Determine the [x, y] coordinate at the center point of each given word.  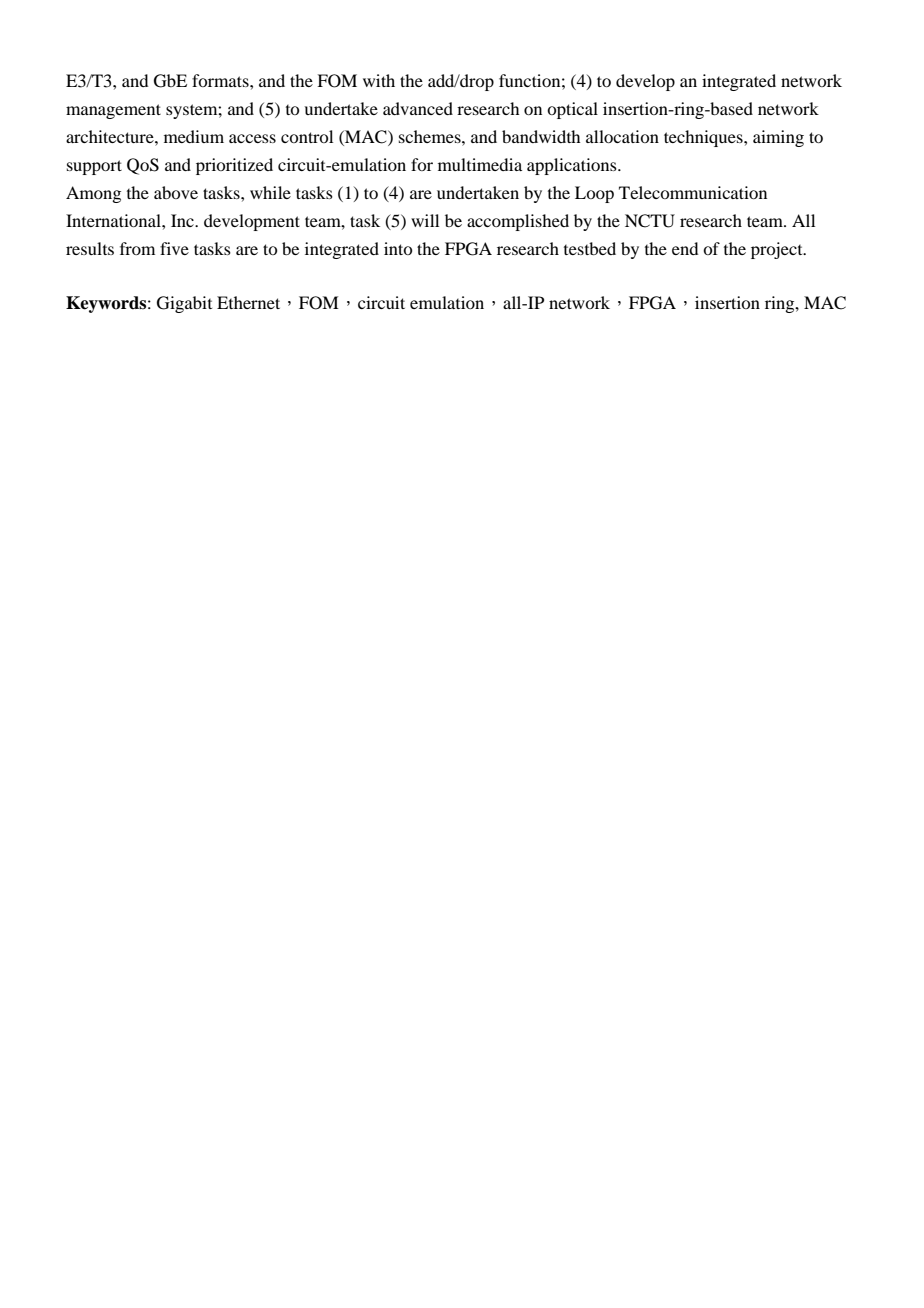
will [425, 220]
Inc [183, 220]
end [685, 248]
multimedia [480, 164]
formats [221, 80]
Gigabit [184, 304]
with [379, 80]
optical [572, 110]
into [398, 248]
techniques [704, 138]
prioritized [234, 166]
